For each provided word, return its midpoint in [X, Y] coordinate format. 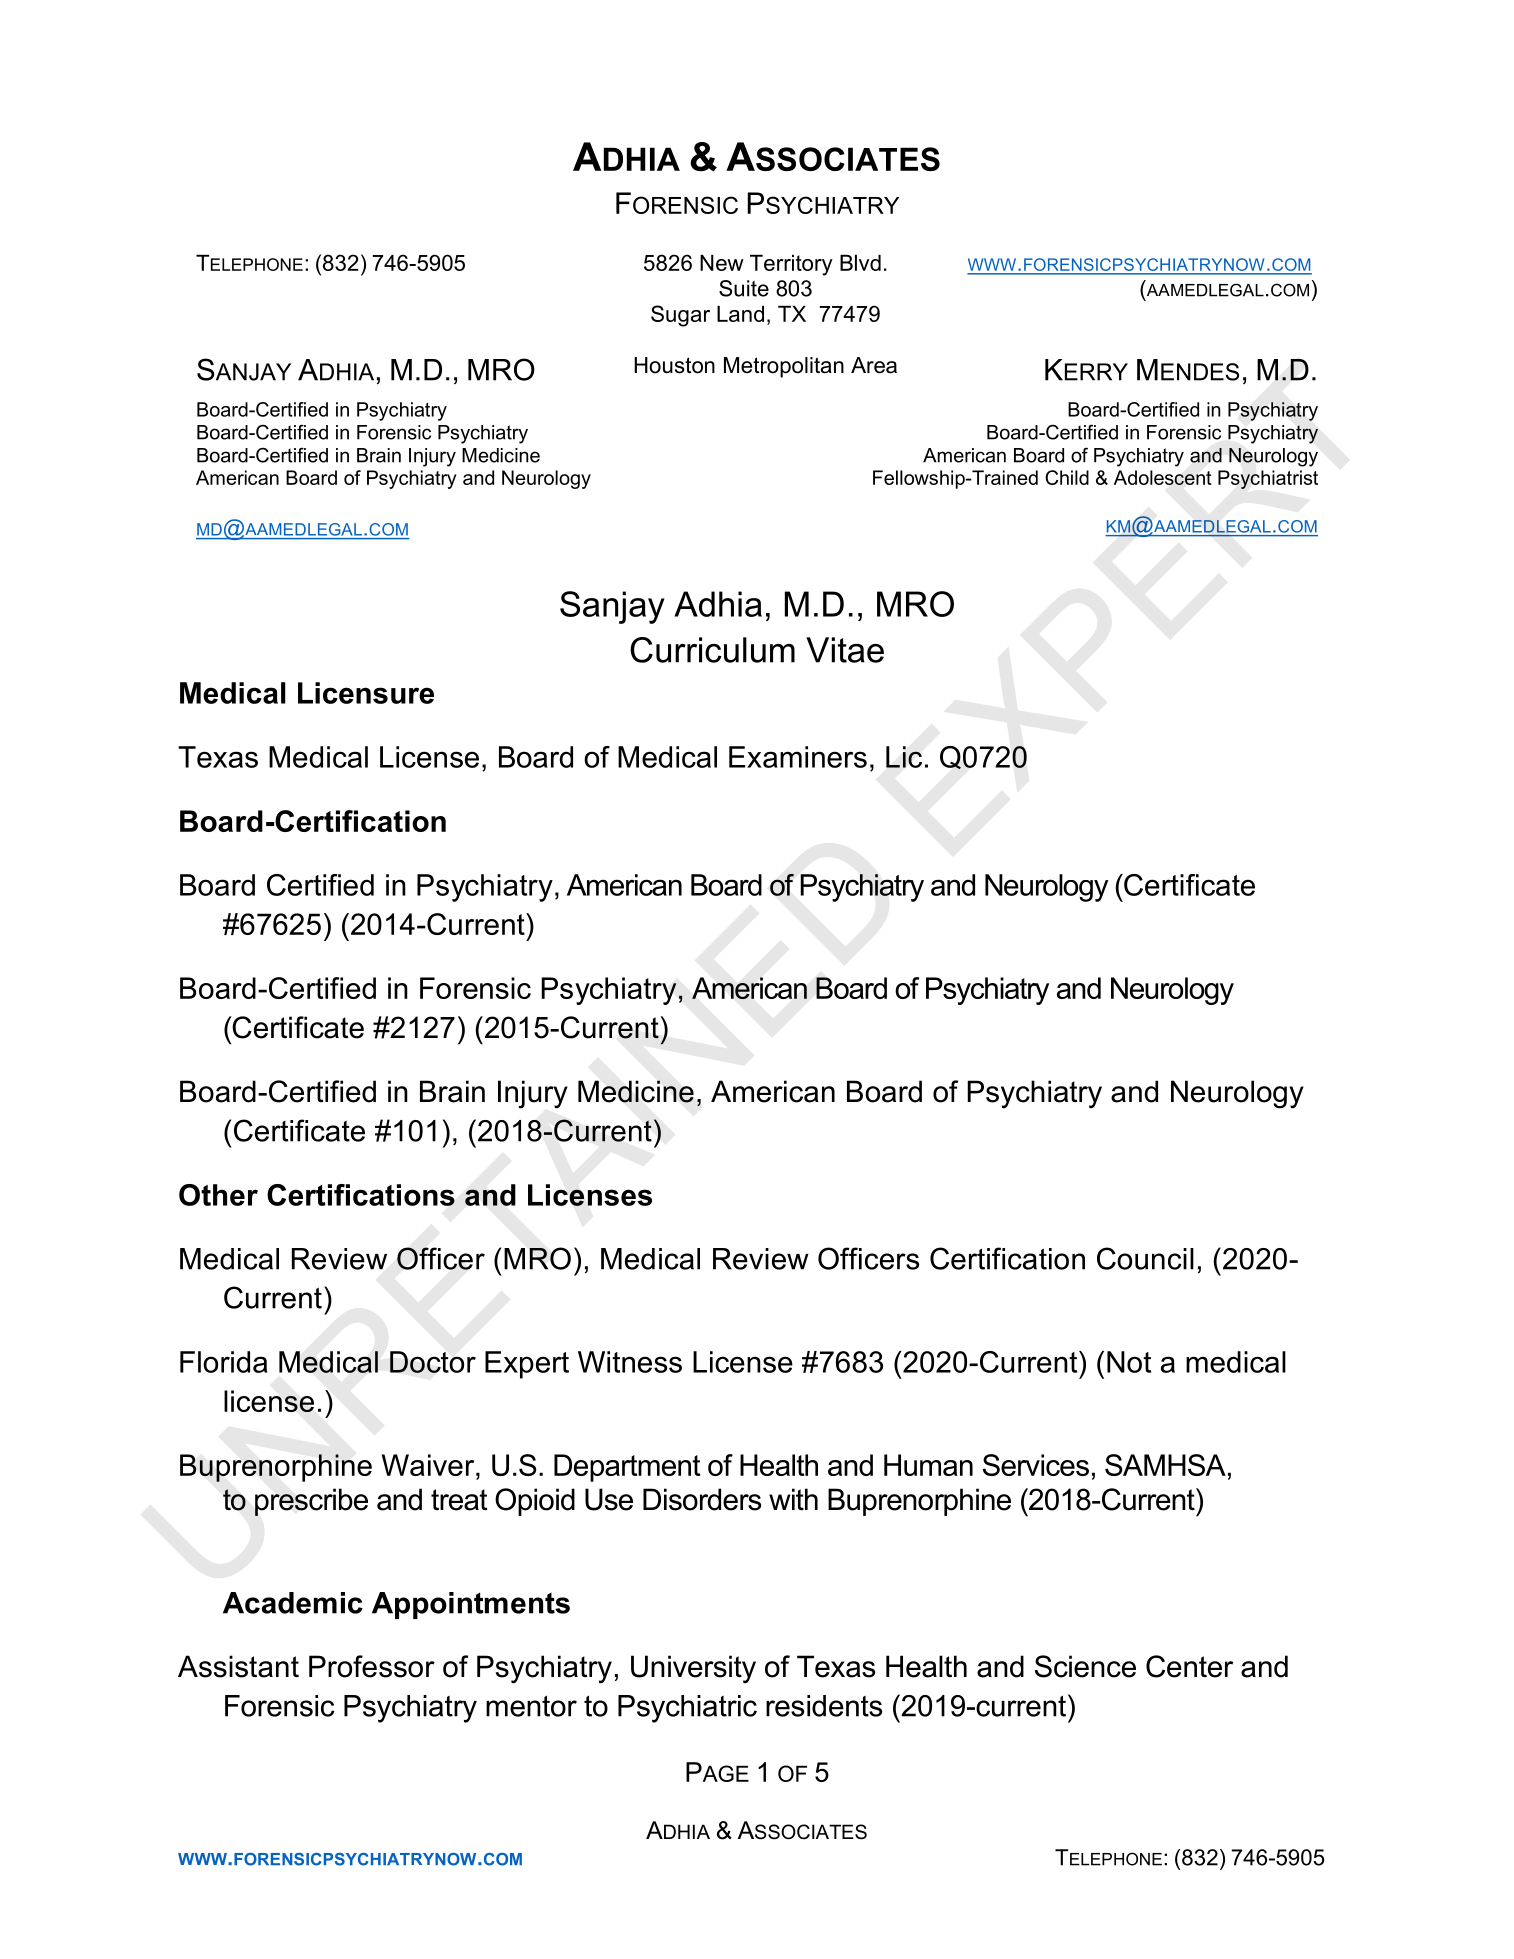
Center [1189, 1666]
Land [740, 314]
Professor [372, 1666]
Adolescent [1163, 477]
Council [1145, 1258]
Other [218, 1195]
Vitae [845, 650]
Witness [630, 1362]
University [693, 1669]
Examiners [798, 757]
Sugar [680, 316]
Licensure [366, 693]
